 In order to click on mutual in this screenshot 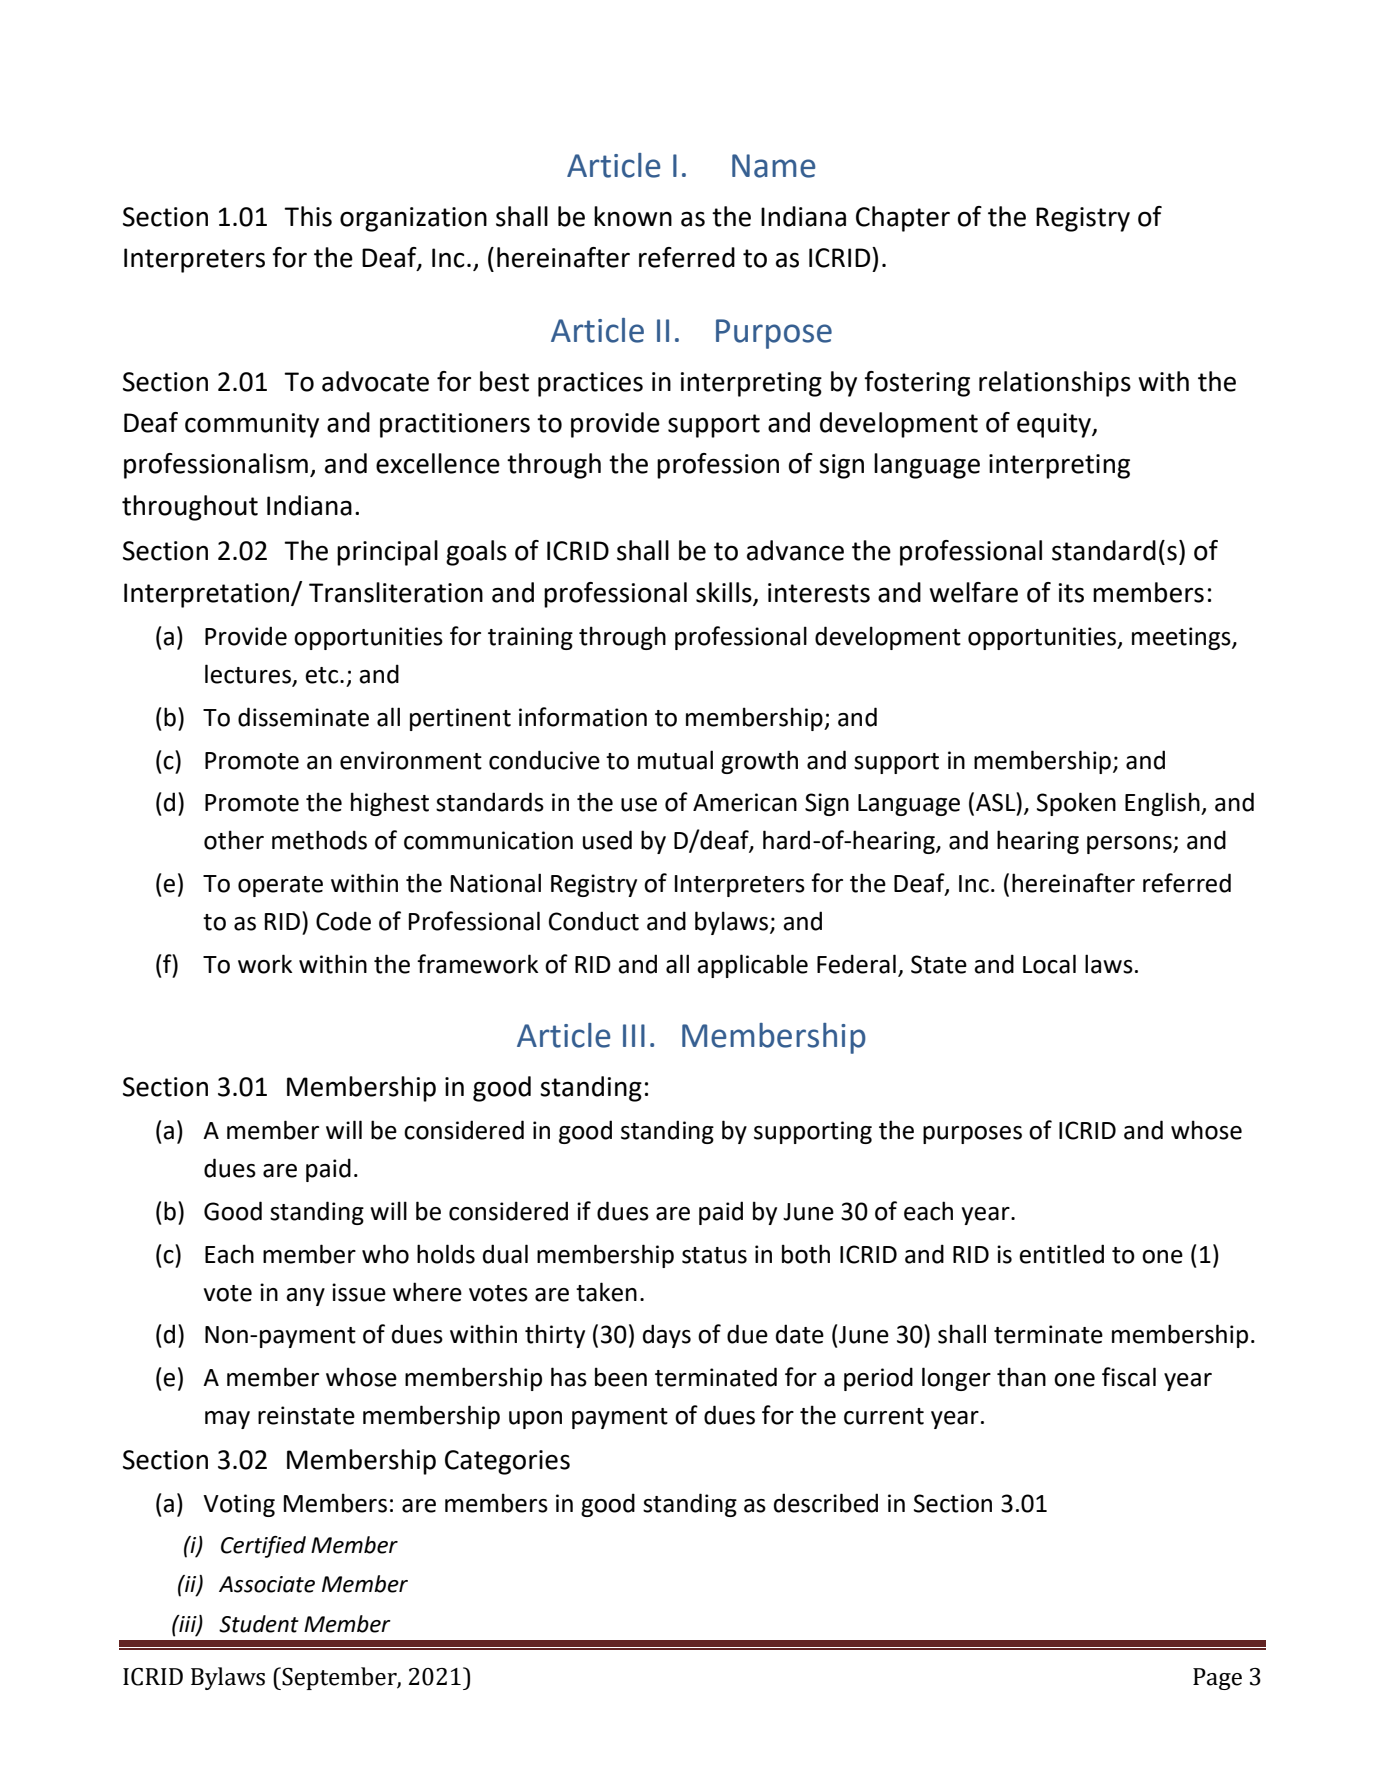, I will do `click(675, 760)`.
